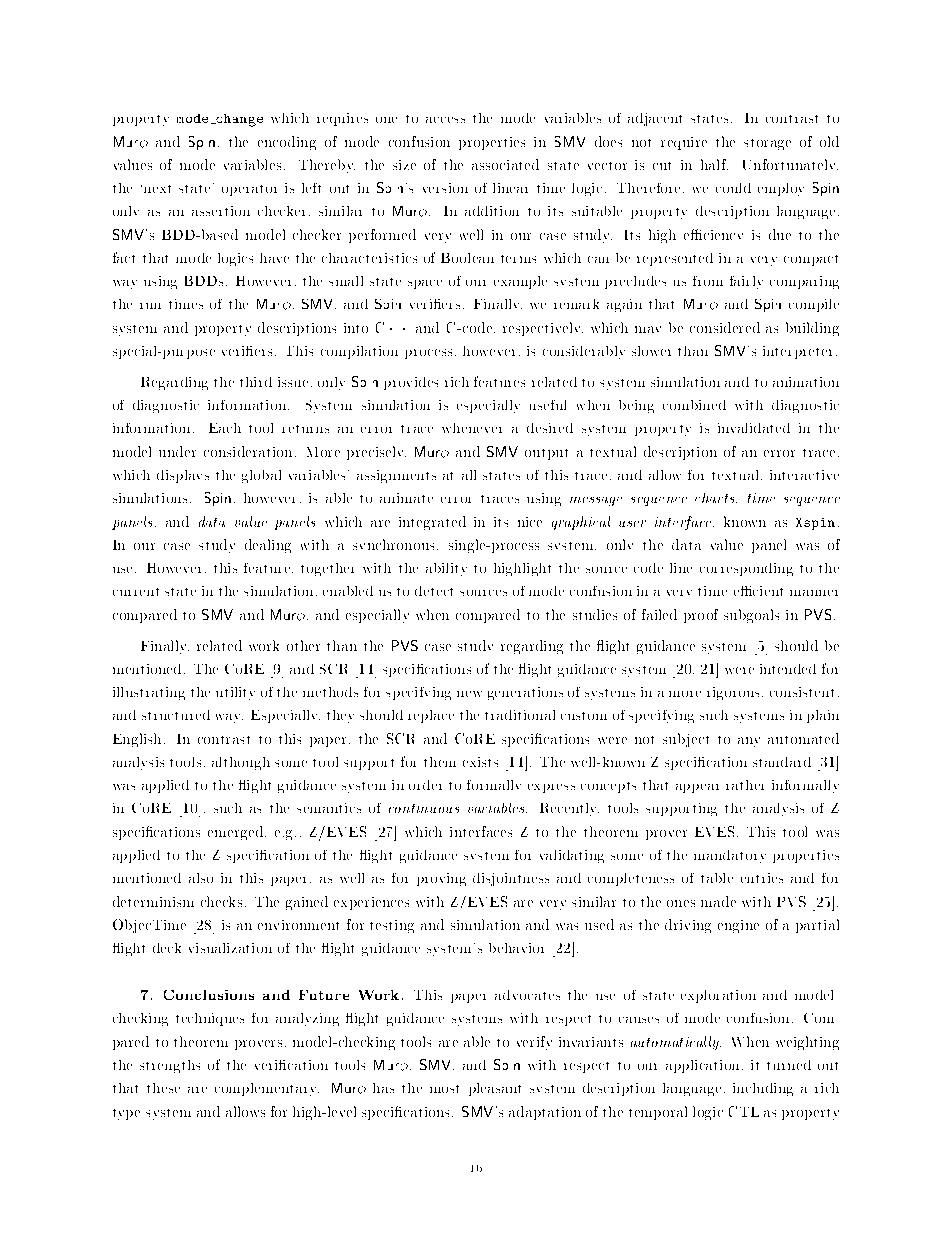  What do you see at coordinates (241, 763) in the screenshot?
I see `although` at bounding box center [241, 763].
